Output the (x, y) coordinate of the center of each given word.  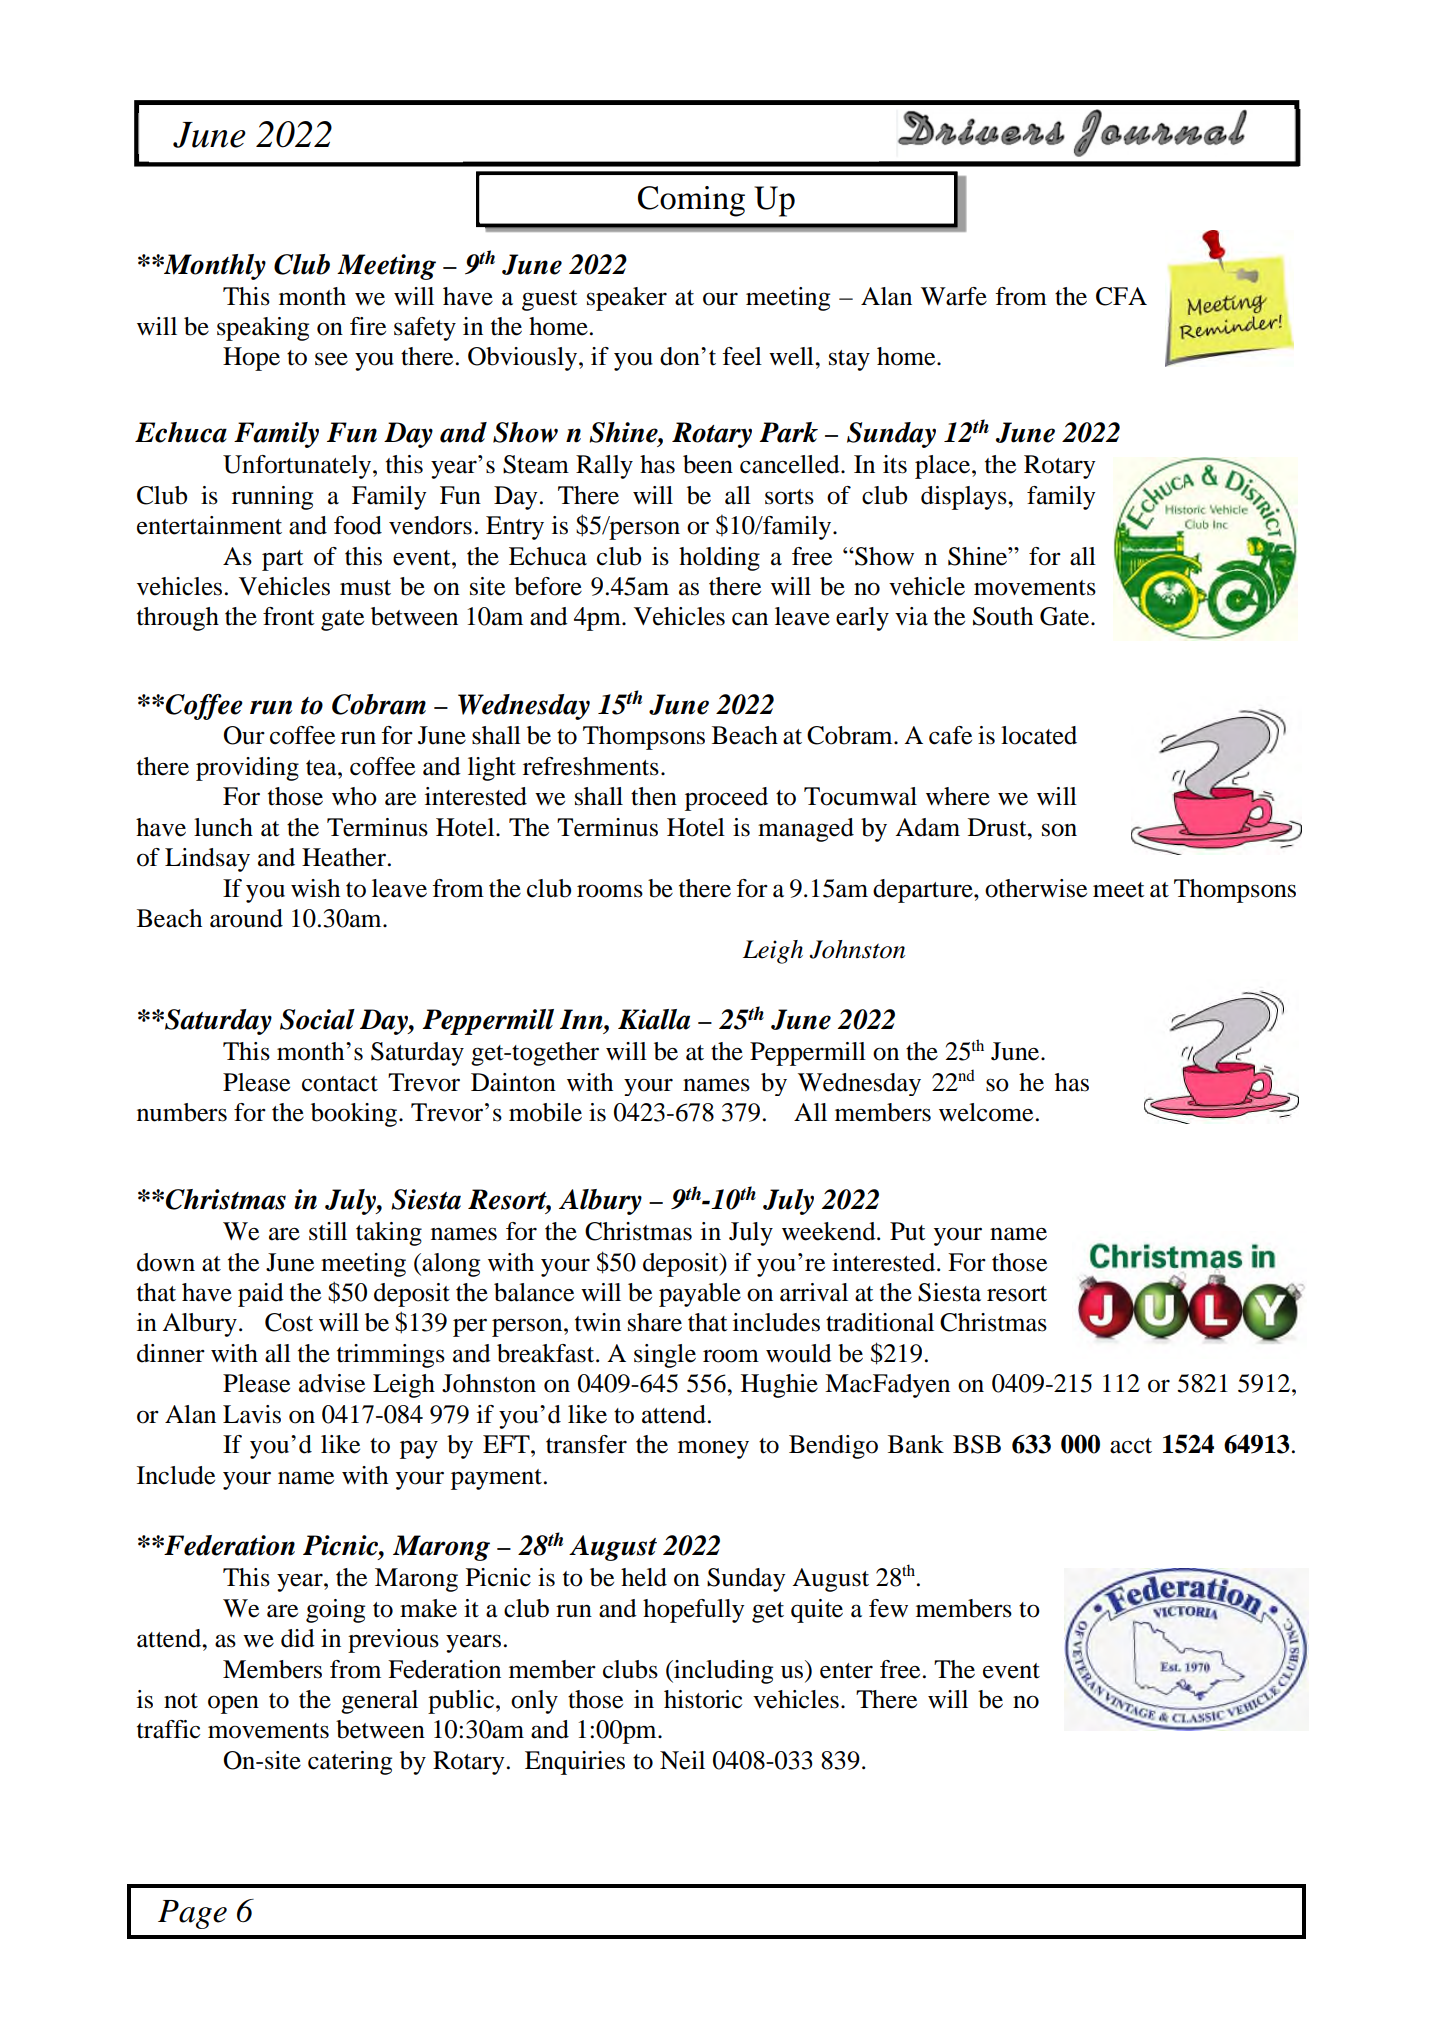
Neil (682, 1760)
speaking (263, 329)
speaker (627, 299)
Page (192, 1914)
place (944, 467)
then (654, 796)
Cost (289, 1322)
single (665, 1356)
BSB (977, 1444)
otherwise (1036, 888)
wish (315, 888)
